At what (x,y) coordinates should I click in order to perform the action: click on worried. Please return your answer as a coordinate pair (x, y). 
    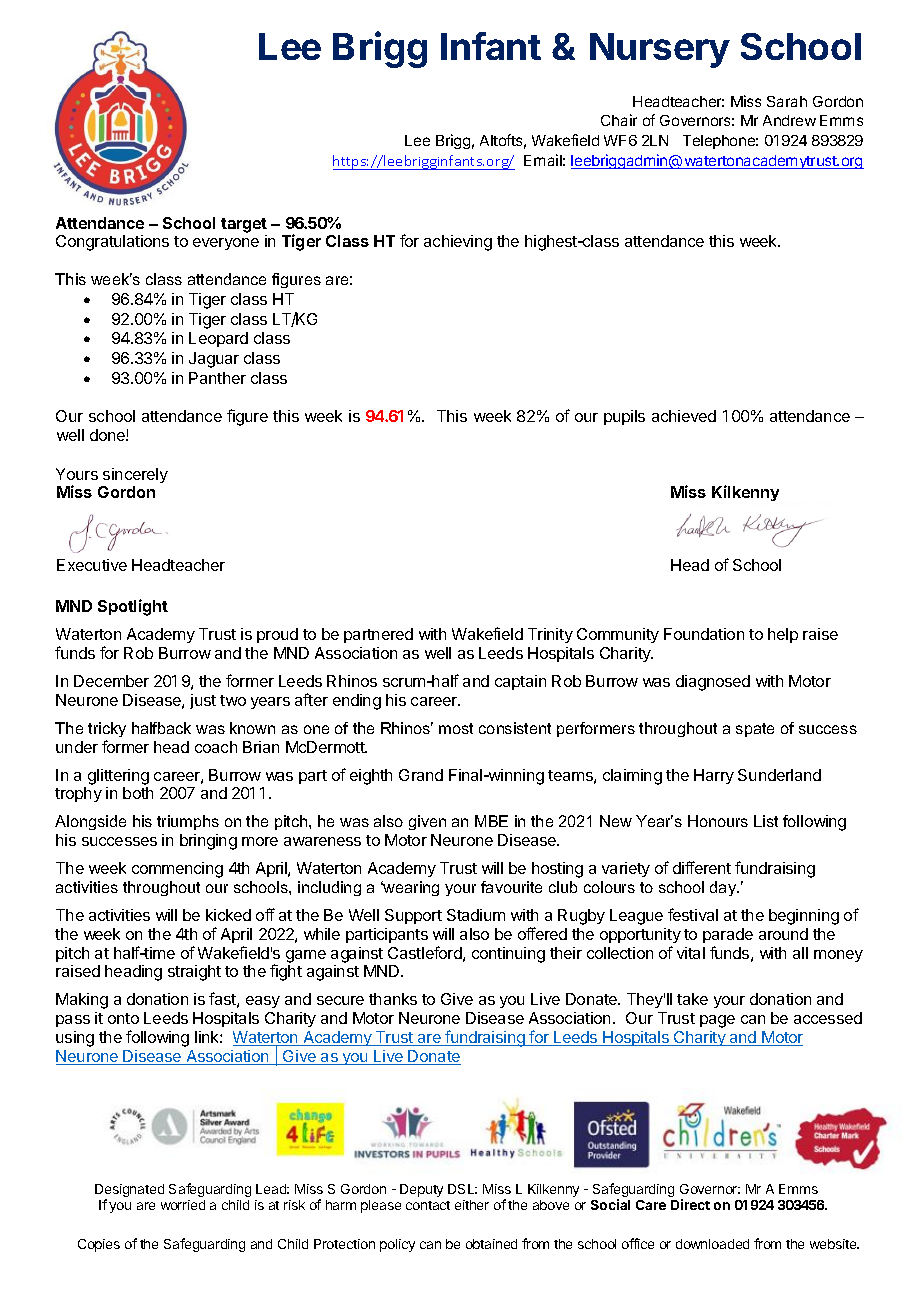
    Looking at the image, I should click on (183, 1205).
